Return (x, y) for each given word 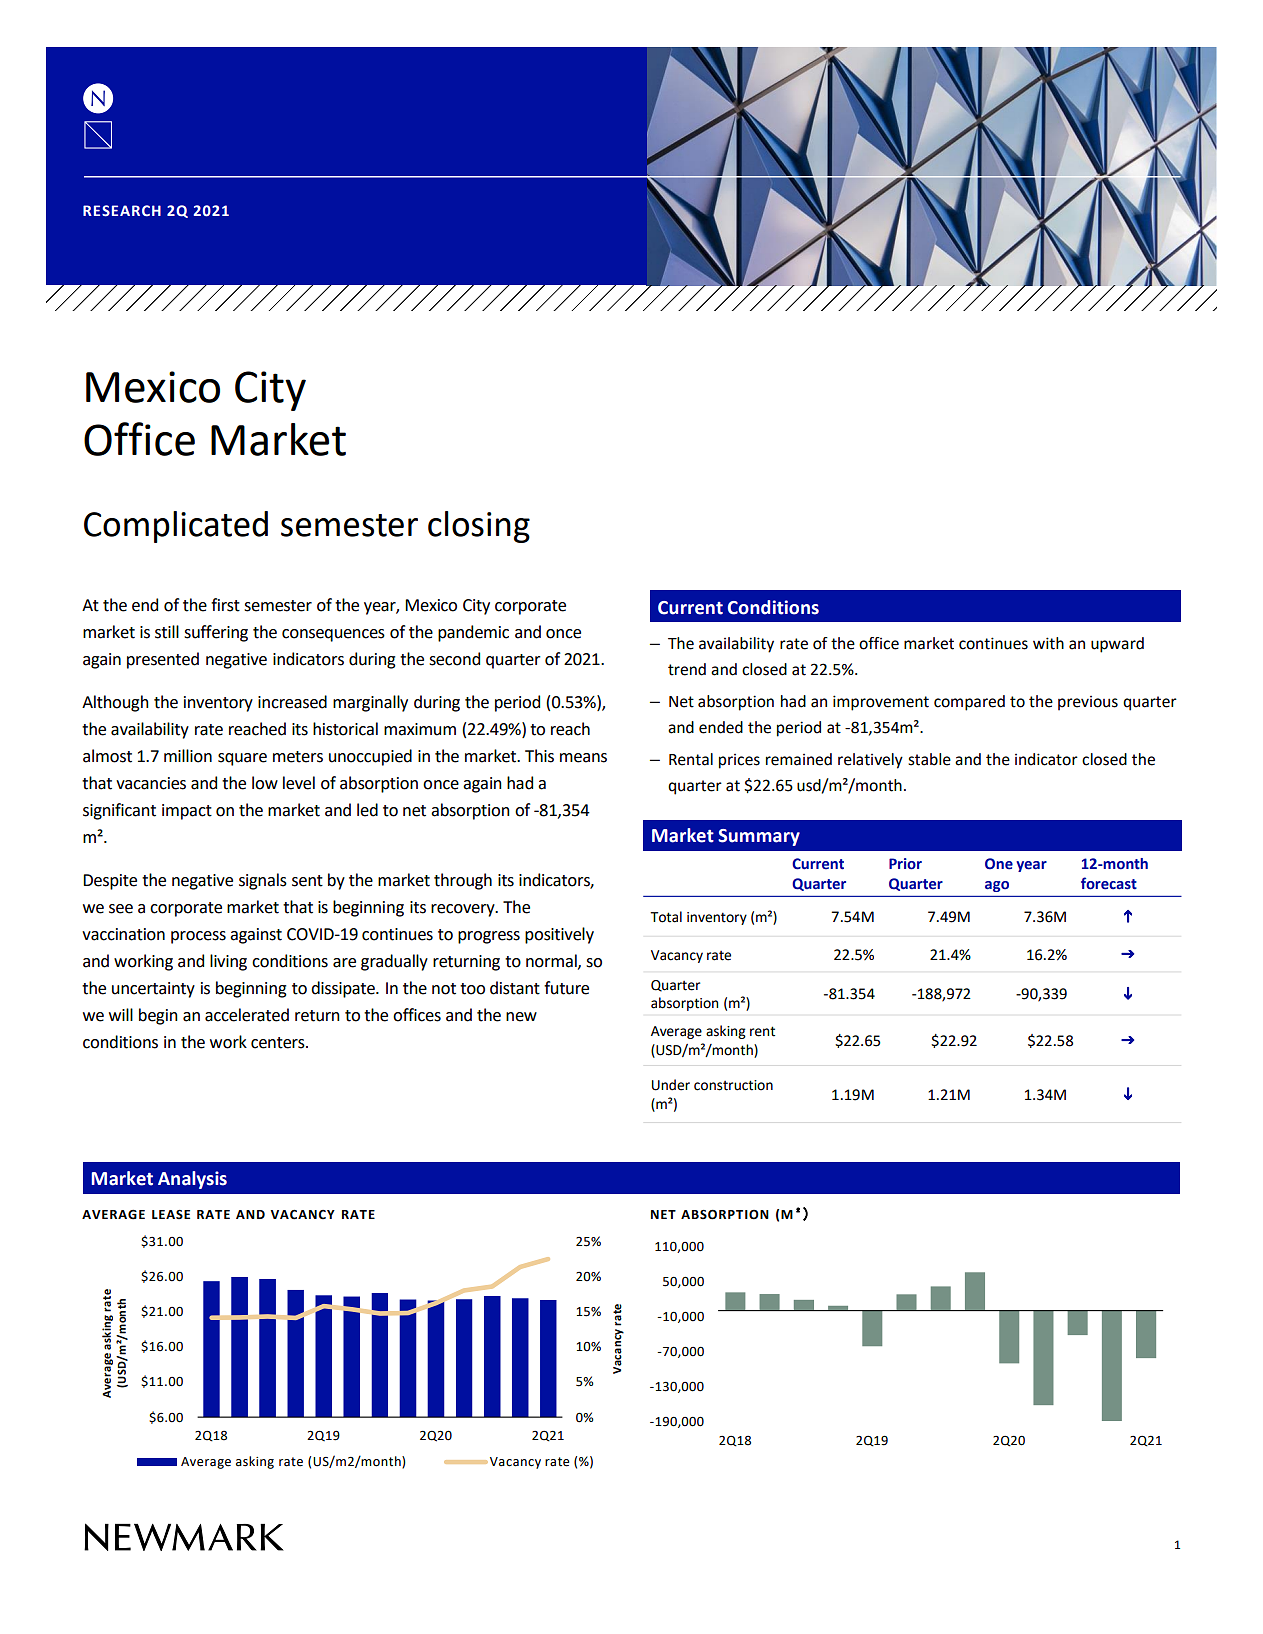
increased (292, 702)
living (228, 962)
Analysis (192, 1180)
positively (559, 935)
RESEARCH (122, 211)
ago (997, 886)
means (583, 758)
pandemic (473, 633)
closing (479, 527)
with (1048, 643)
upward (1117, 645)
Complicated (176, 527)
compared (969, 703)
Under (671, 1085)
